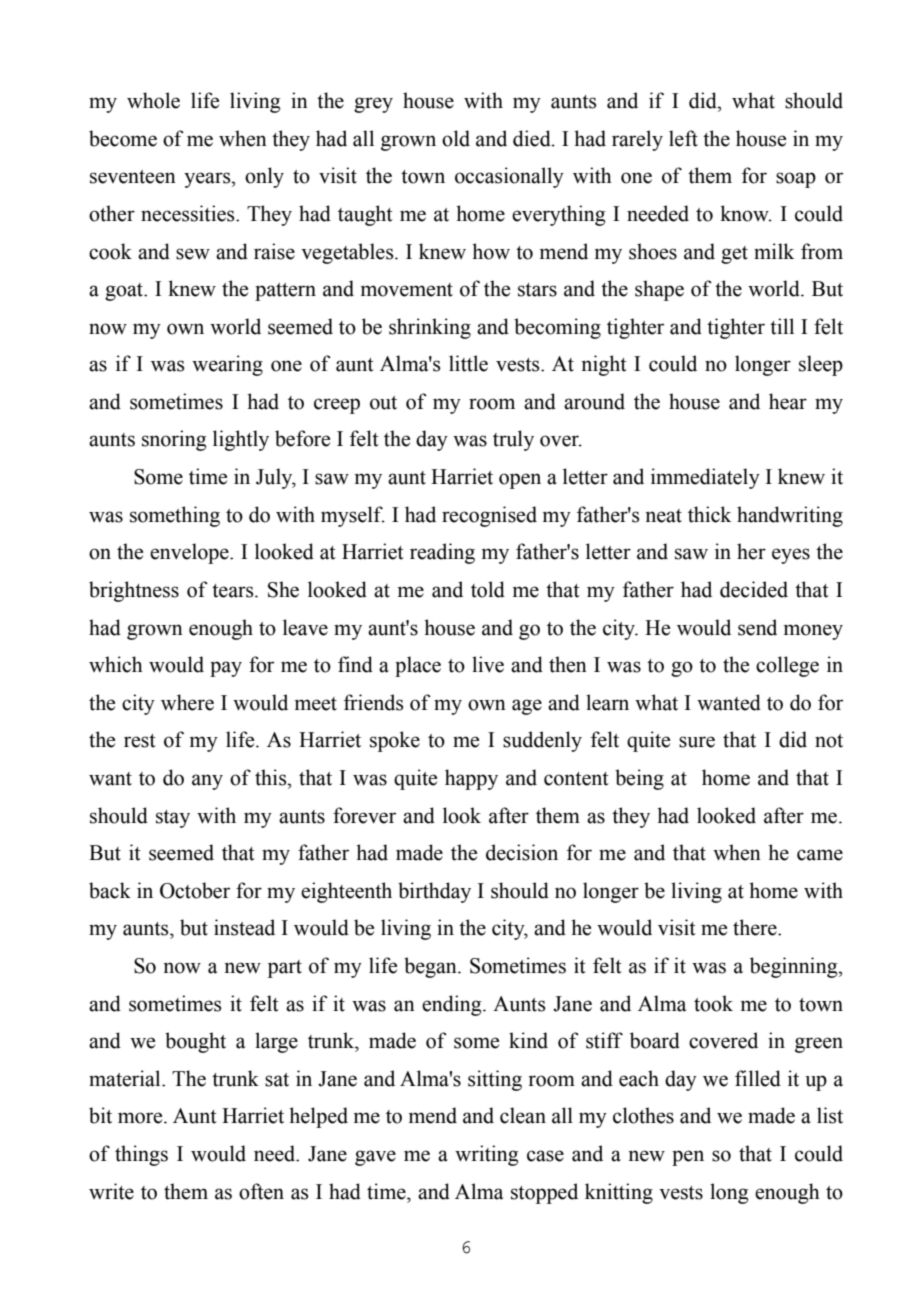 The width and height of the screenshot is (924, 1316). Describe the element at coordinates (434, 892) in the screenshot. I see `birthday` at that location.
